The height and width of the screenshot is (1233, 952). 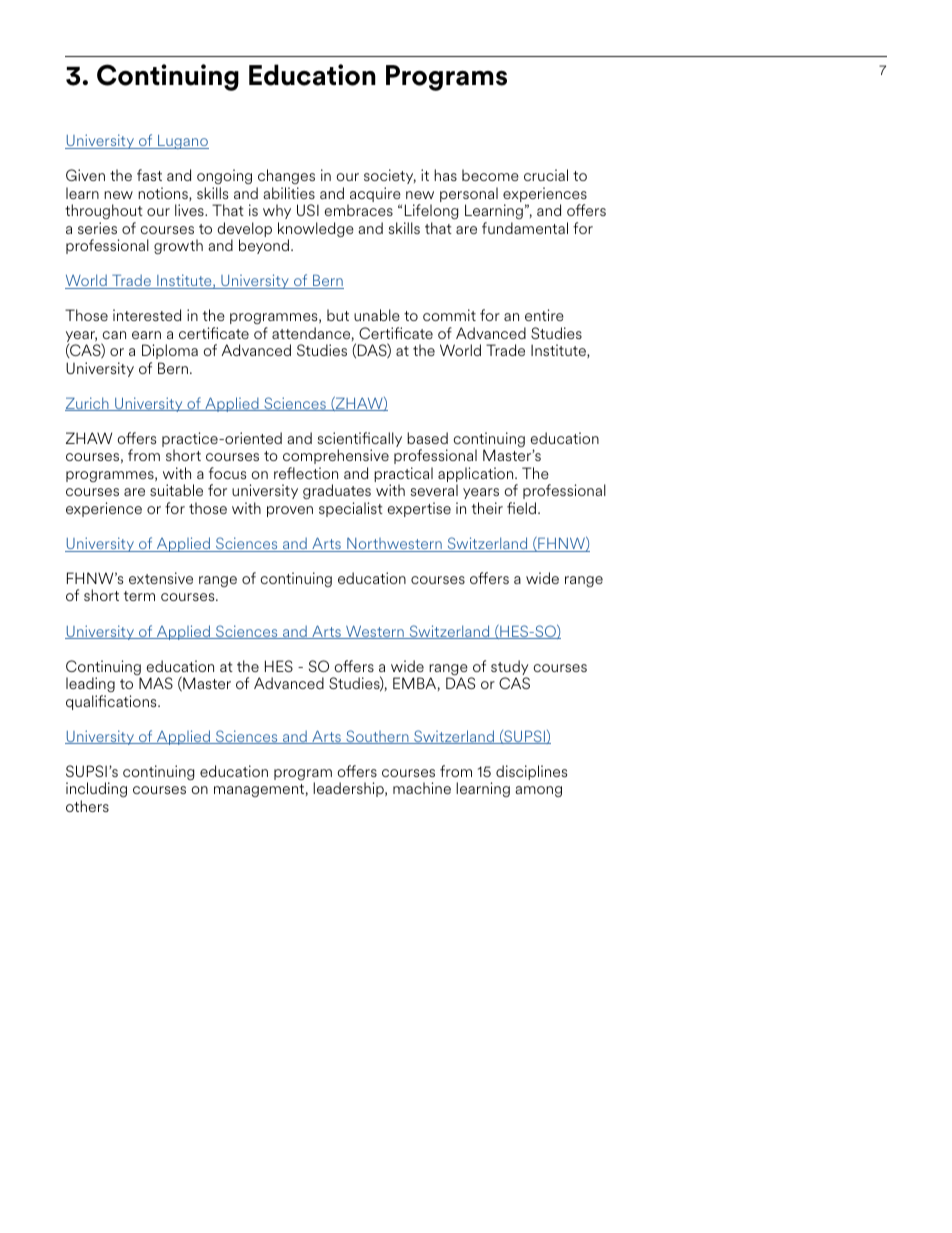 I want to click on become, so click(x=490, y=175).
